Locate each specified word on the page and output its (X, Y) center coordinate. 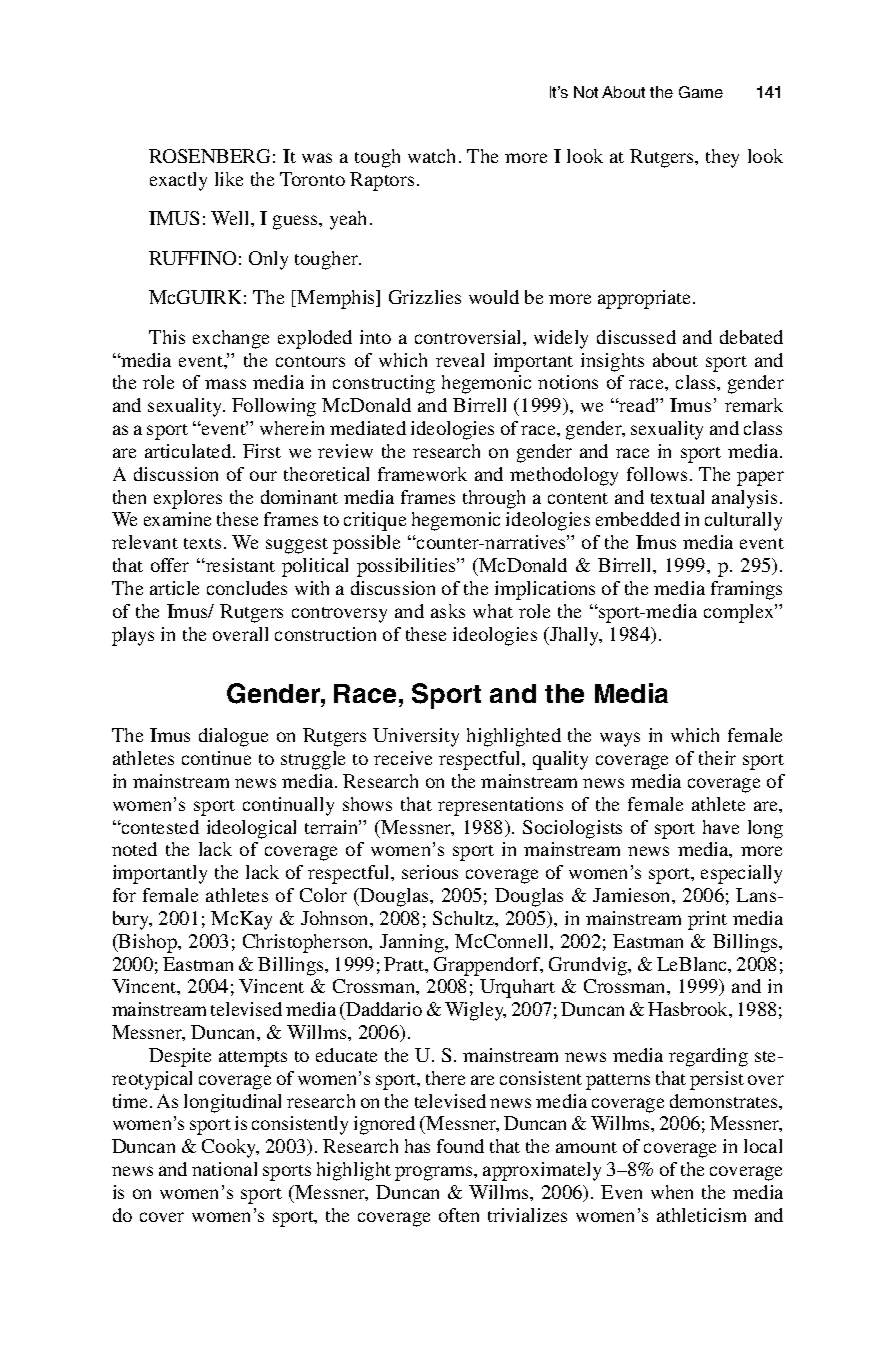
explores (188, 499)
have (721, 827)
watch (431, 156)
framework (422, 474)
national (224, 1169)
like (229, 179)
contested (159, 827)
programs (435, 1173)
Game (701, 92)
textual (677, 497)
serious (430, 872)
